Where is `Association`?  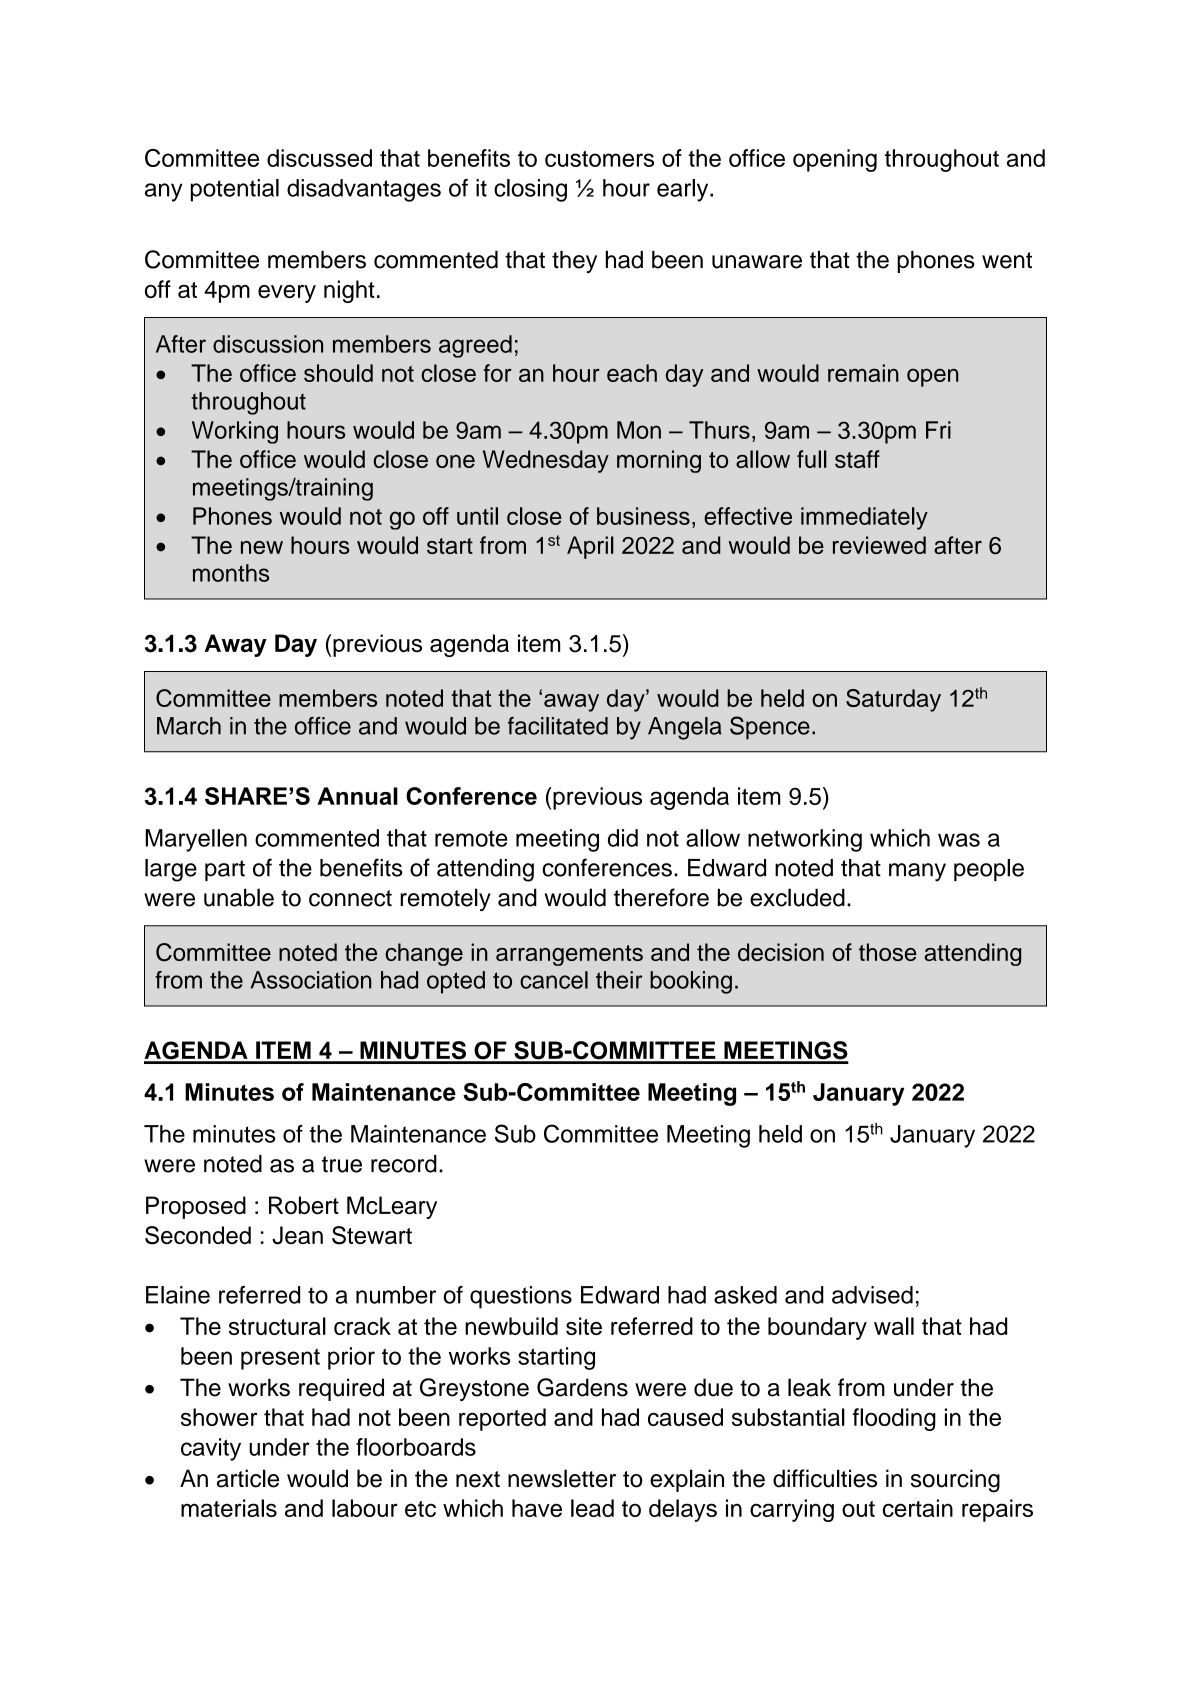
Association is located at coordinates (311, 980).
